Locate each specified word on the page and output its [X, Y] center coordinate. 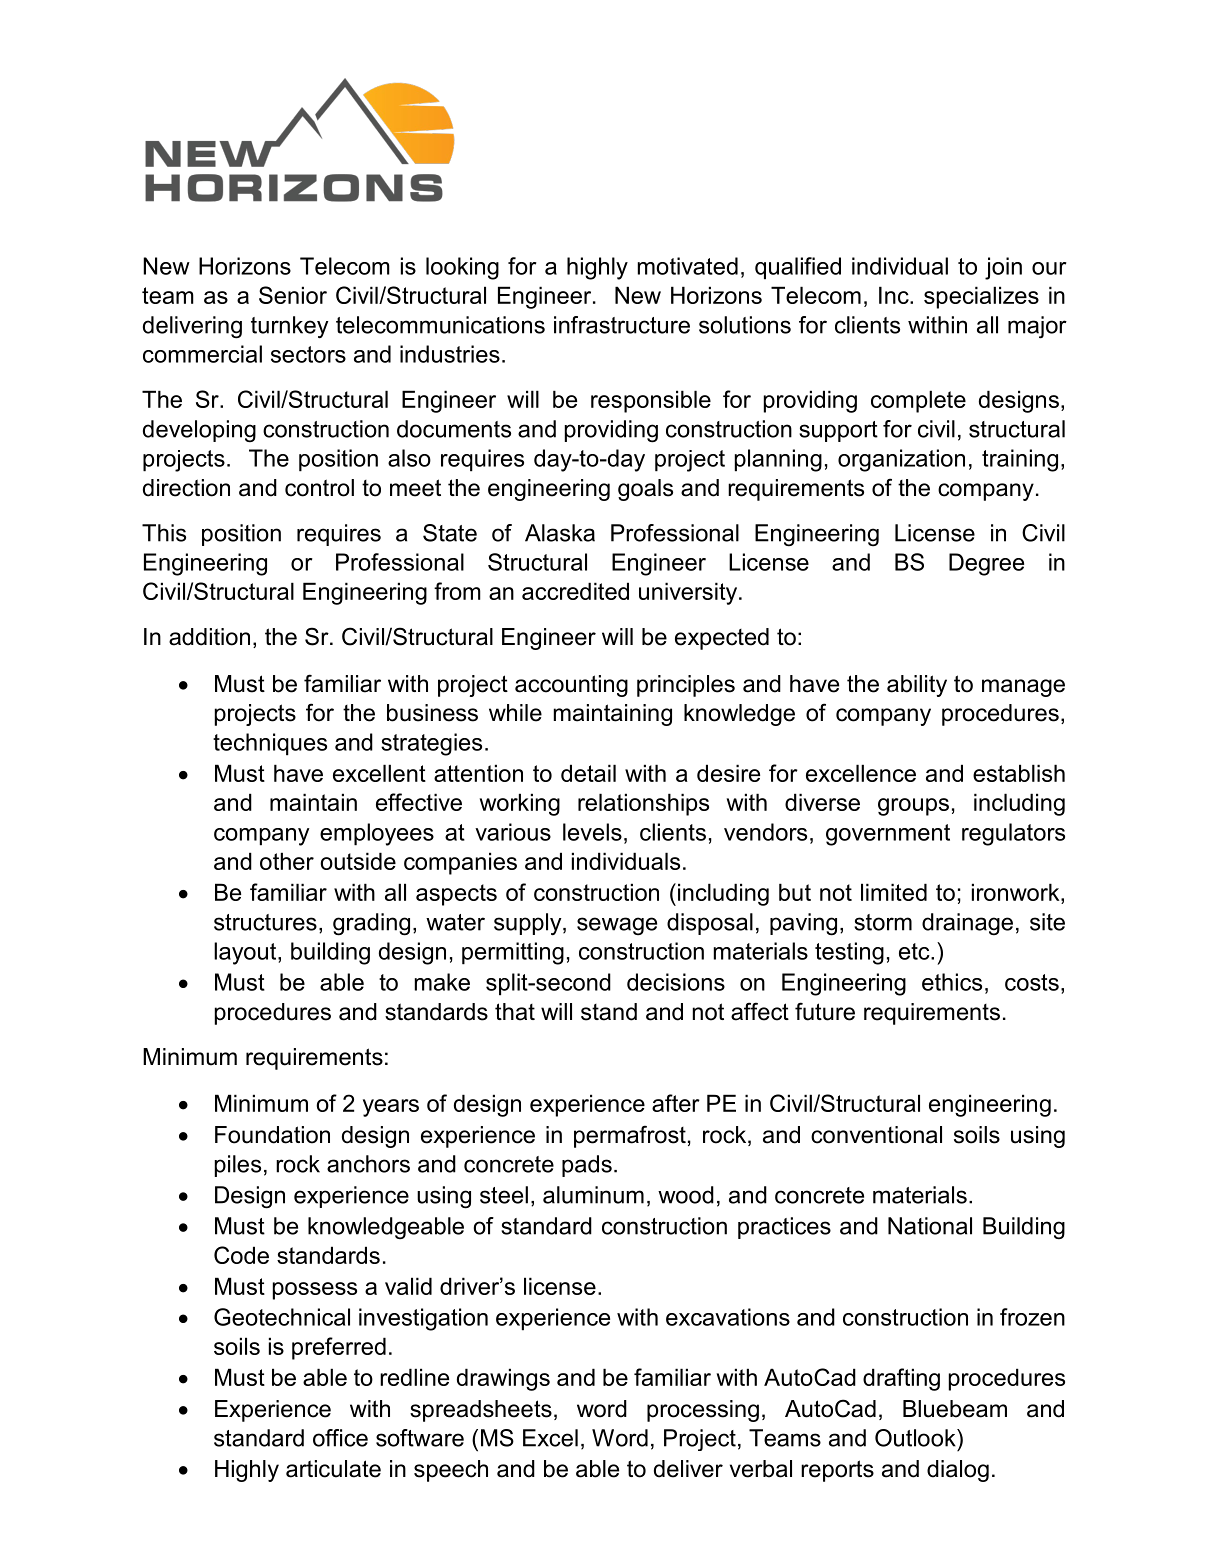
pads [587, 1166]
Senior [293, 295]
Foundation [272, 1135]
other [287, 861]
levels [592, 832]
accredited [575, 591]
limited [894, 892]
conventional [876, 1135]
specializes [981, 297]
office [340, 1438]
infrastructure [622, 325]
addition [209, 637]
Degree [986, 564]
